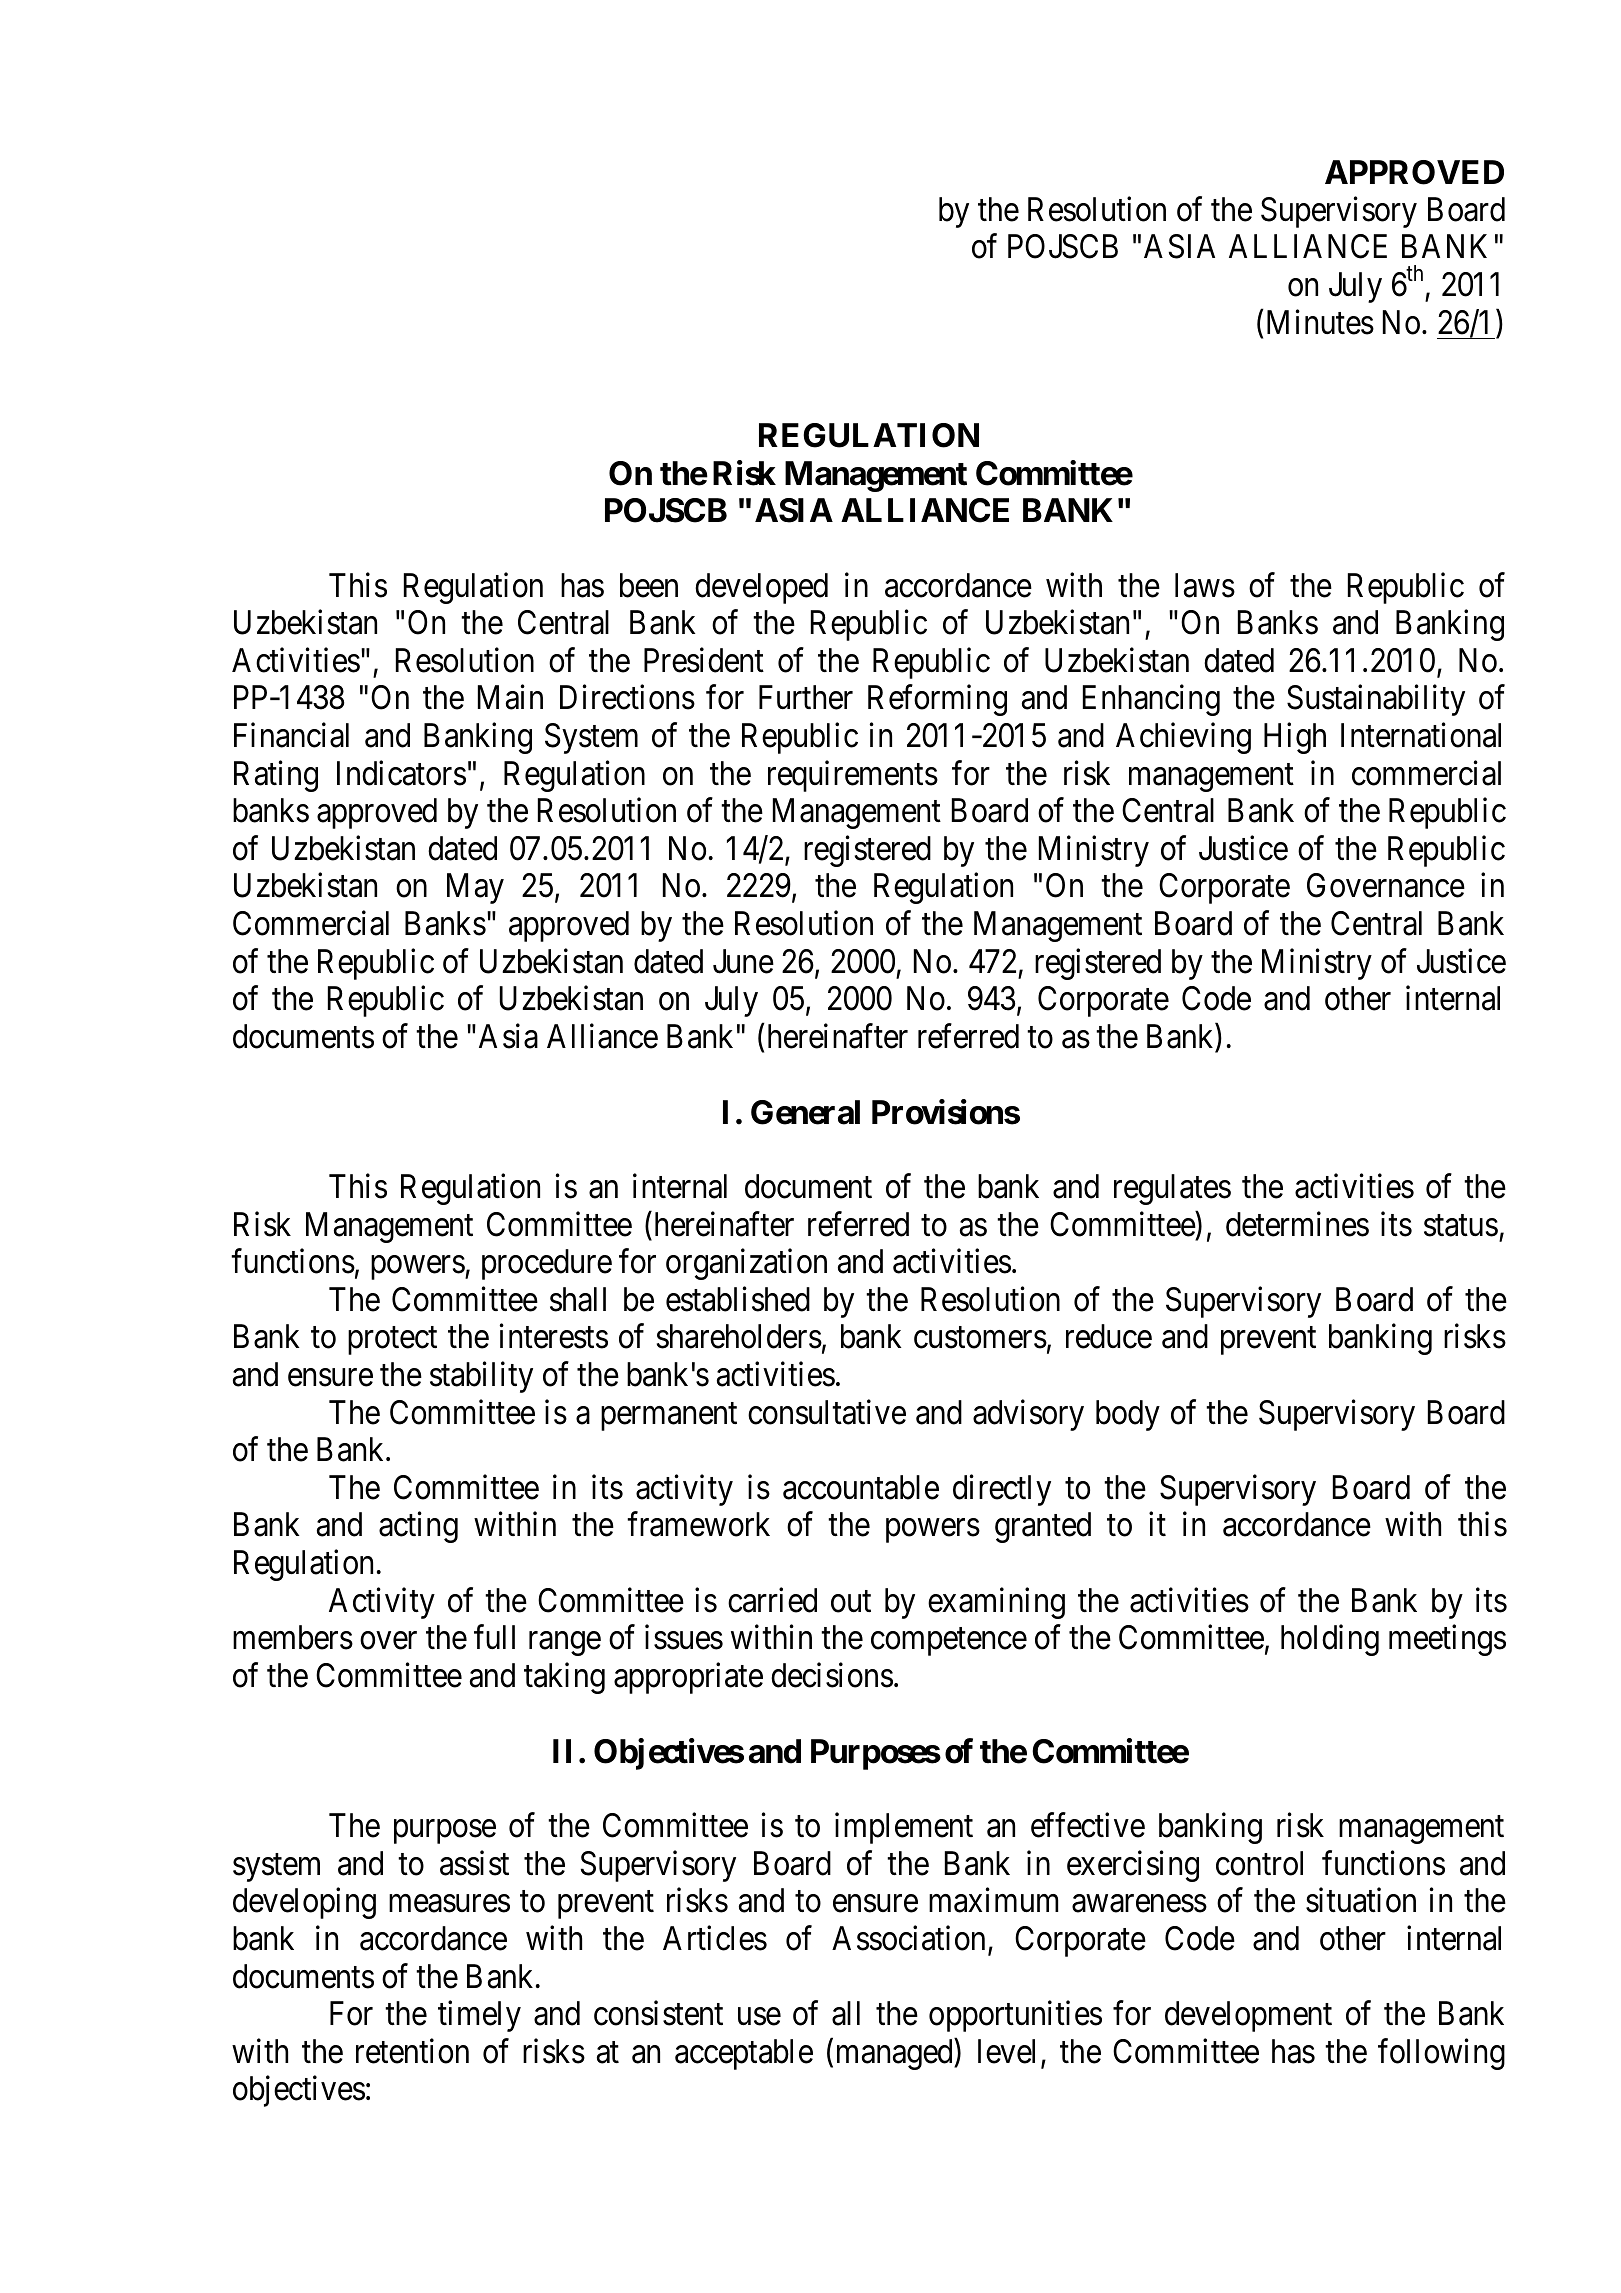  I want to click on laws, so click(1205, 585).
